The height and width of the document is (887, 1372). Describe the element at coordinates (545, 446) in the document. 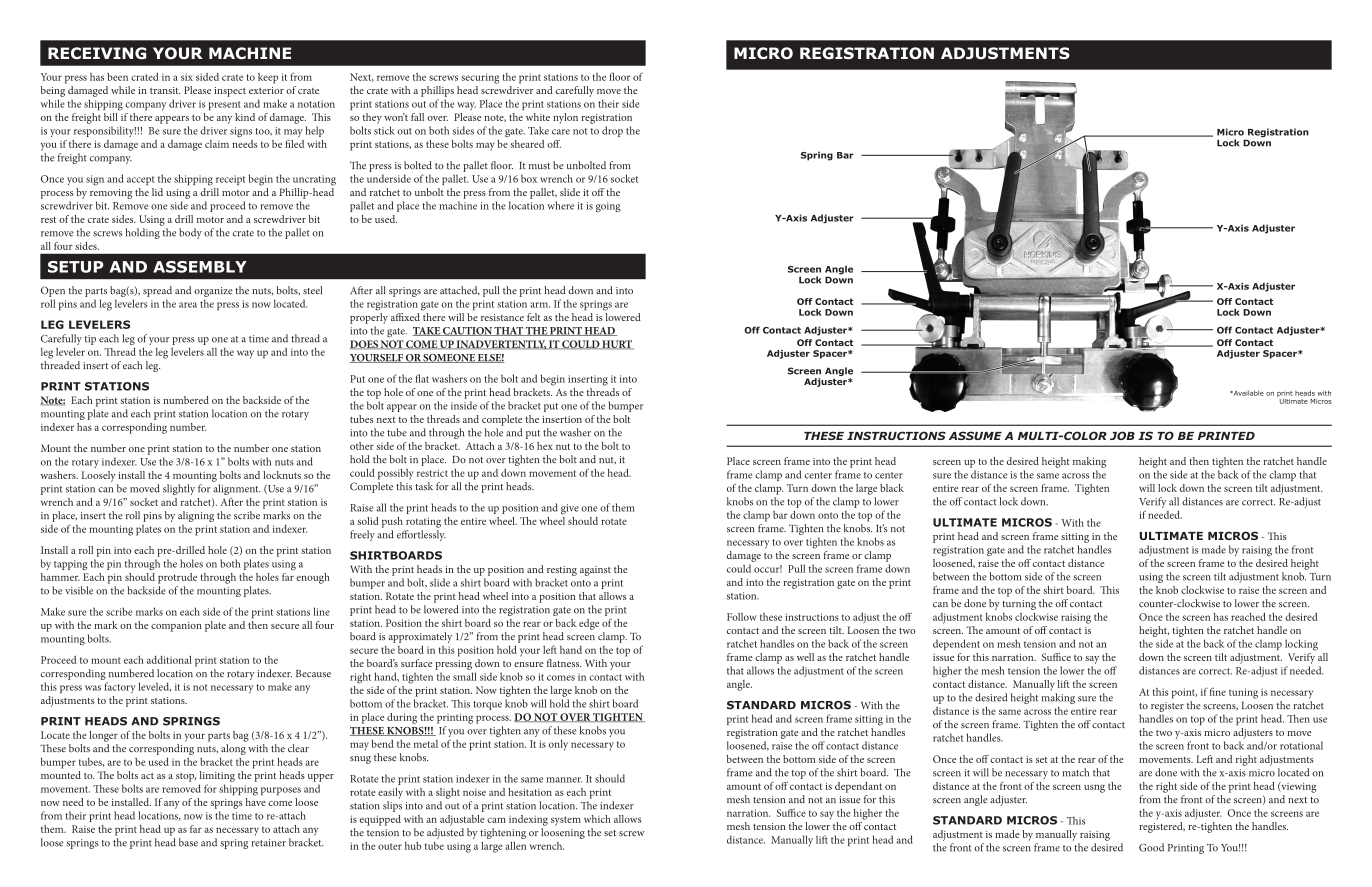

I see `hex` at that location.
